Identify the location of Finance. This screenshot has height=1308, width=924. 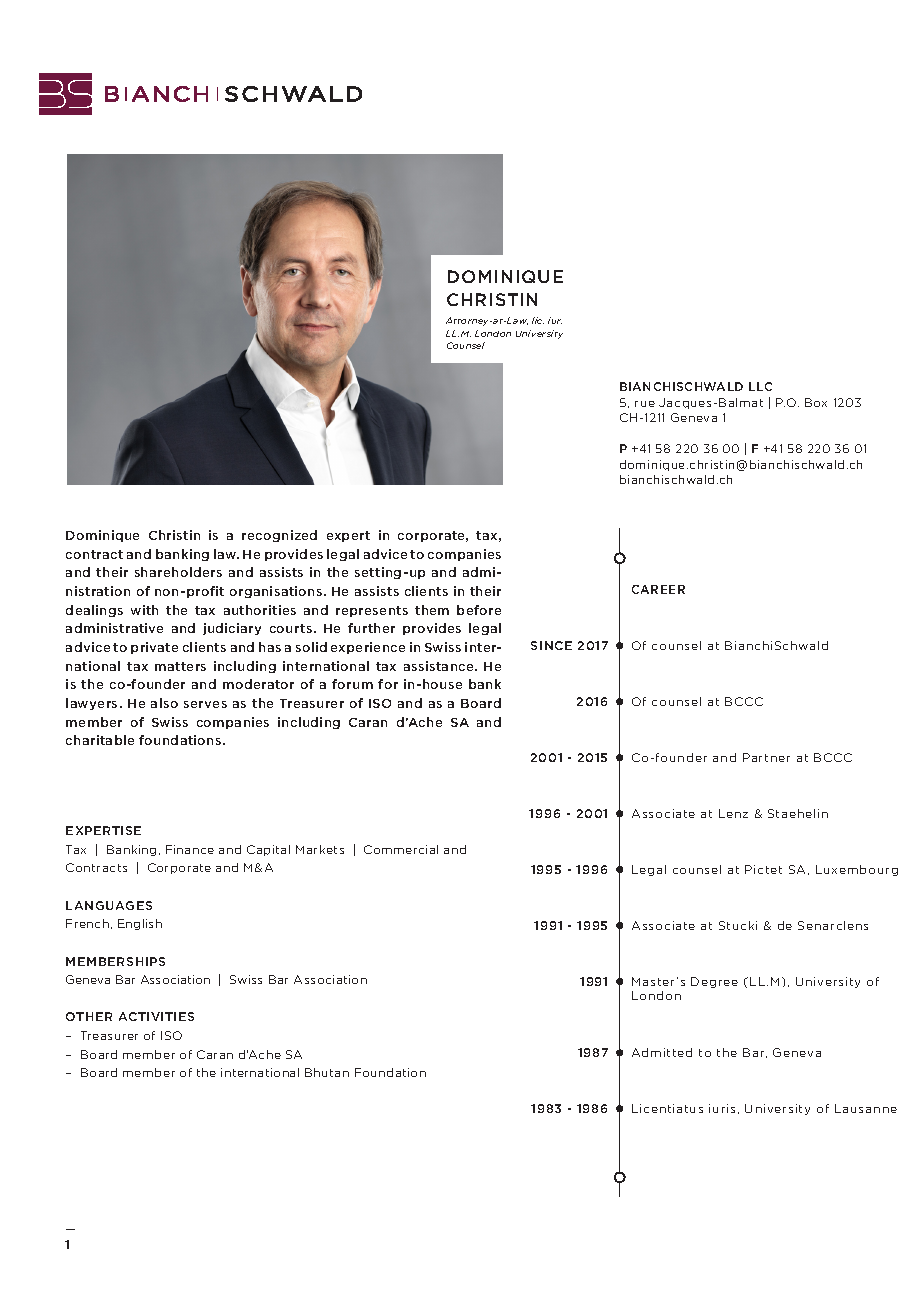
(190, 849).
